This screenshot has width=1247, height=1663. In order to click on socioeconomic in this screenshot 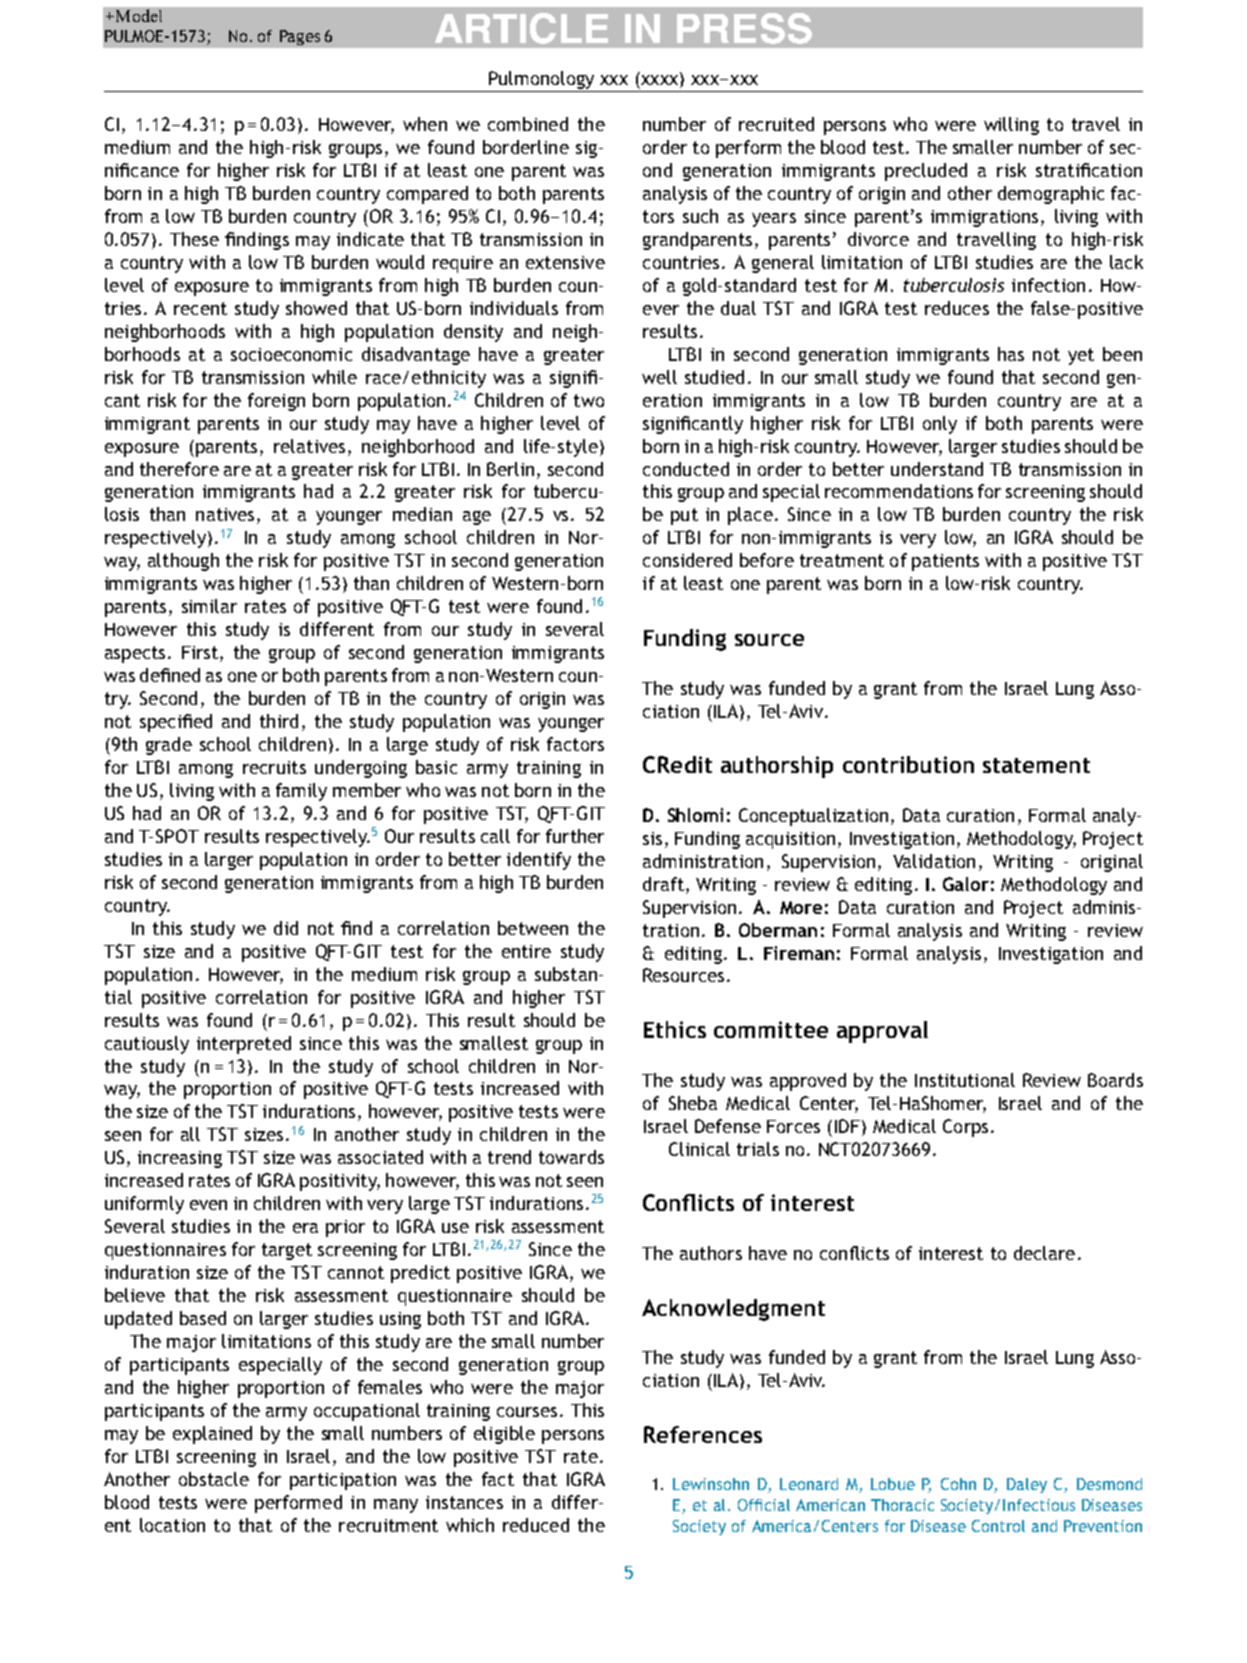, I will do `click(291, 354)`.
